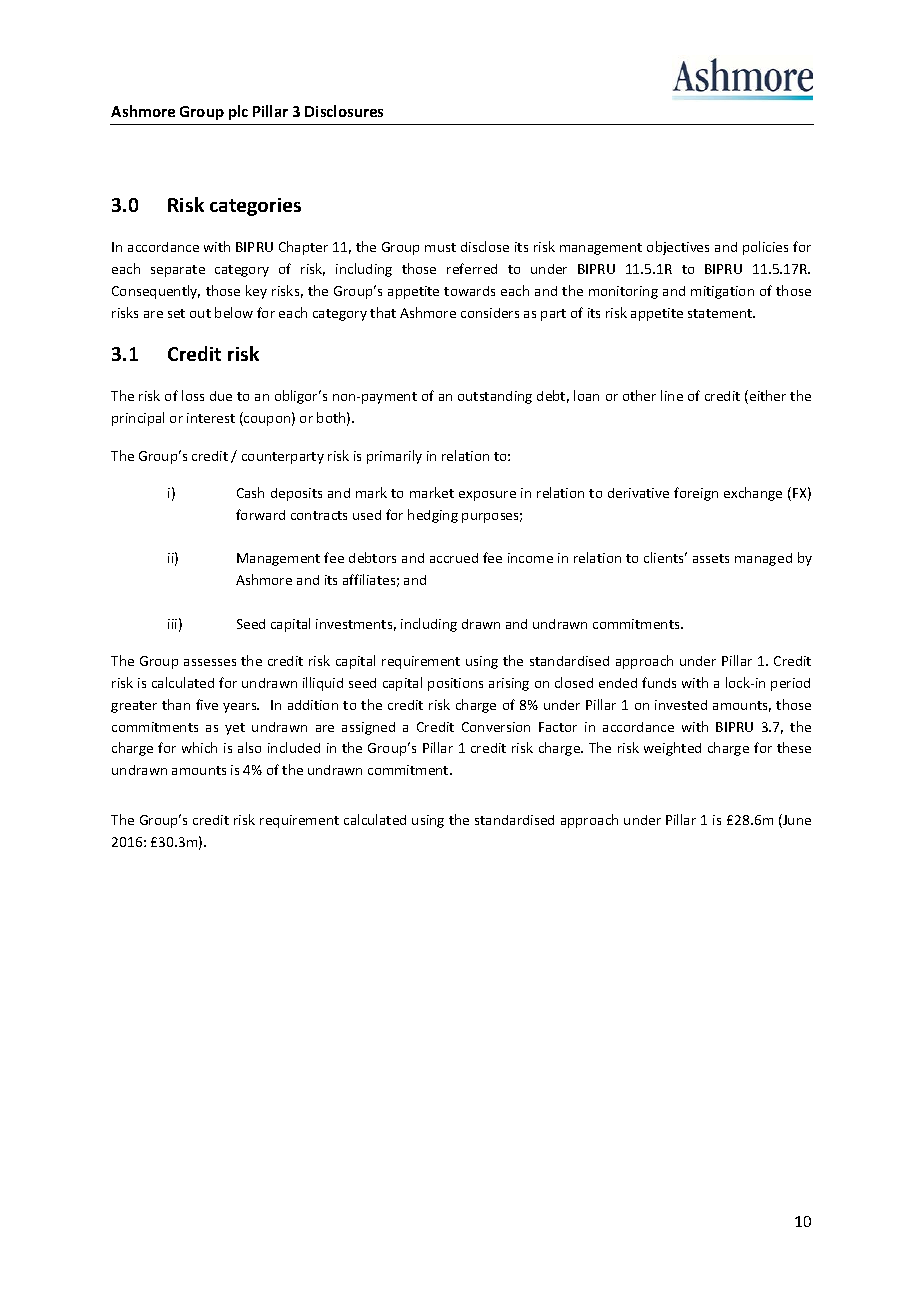 Image resolution: width=924 pixels, height=1308 pixels. What do you see at coordinates (221, 396) in the screenshot?
I see `due` at bounding box center [221, 396].
